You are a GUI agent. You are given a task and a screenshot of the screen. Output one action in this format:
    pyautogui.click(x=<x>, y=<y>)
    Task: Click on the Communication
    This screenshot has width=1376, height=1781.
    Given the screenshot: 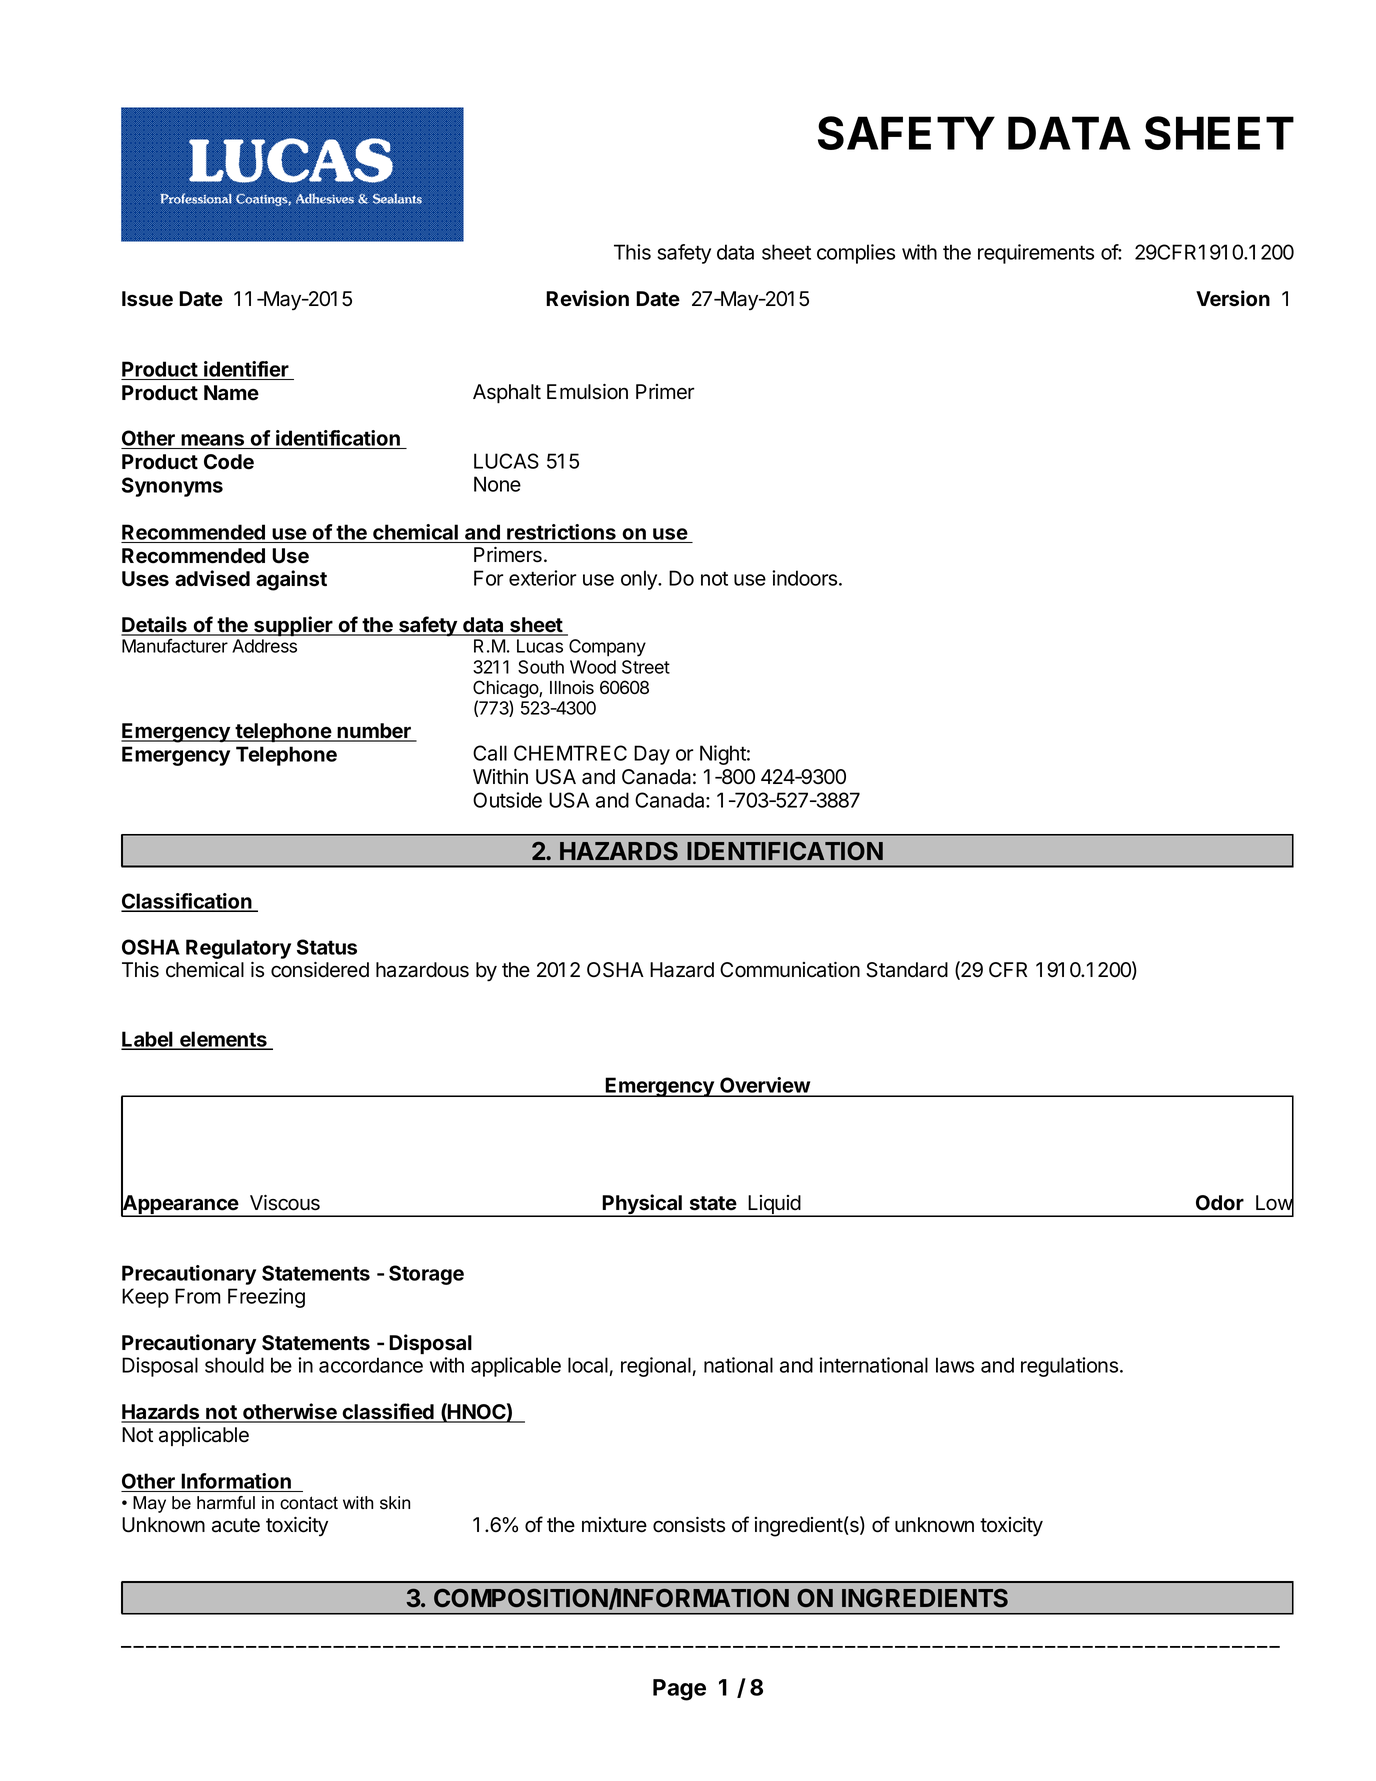 What is the action you would take?
    pyautogui.click(x=790, y=970)
